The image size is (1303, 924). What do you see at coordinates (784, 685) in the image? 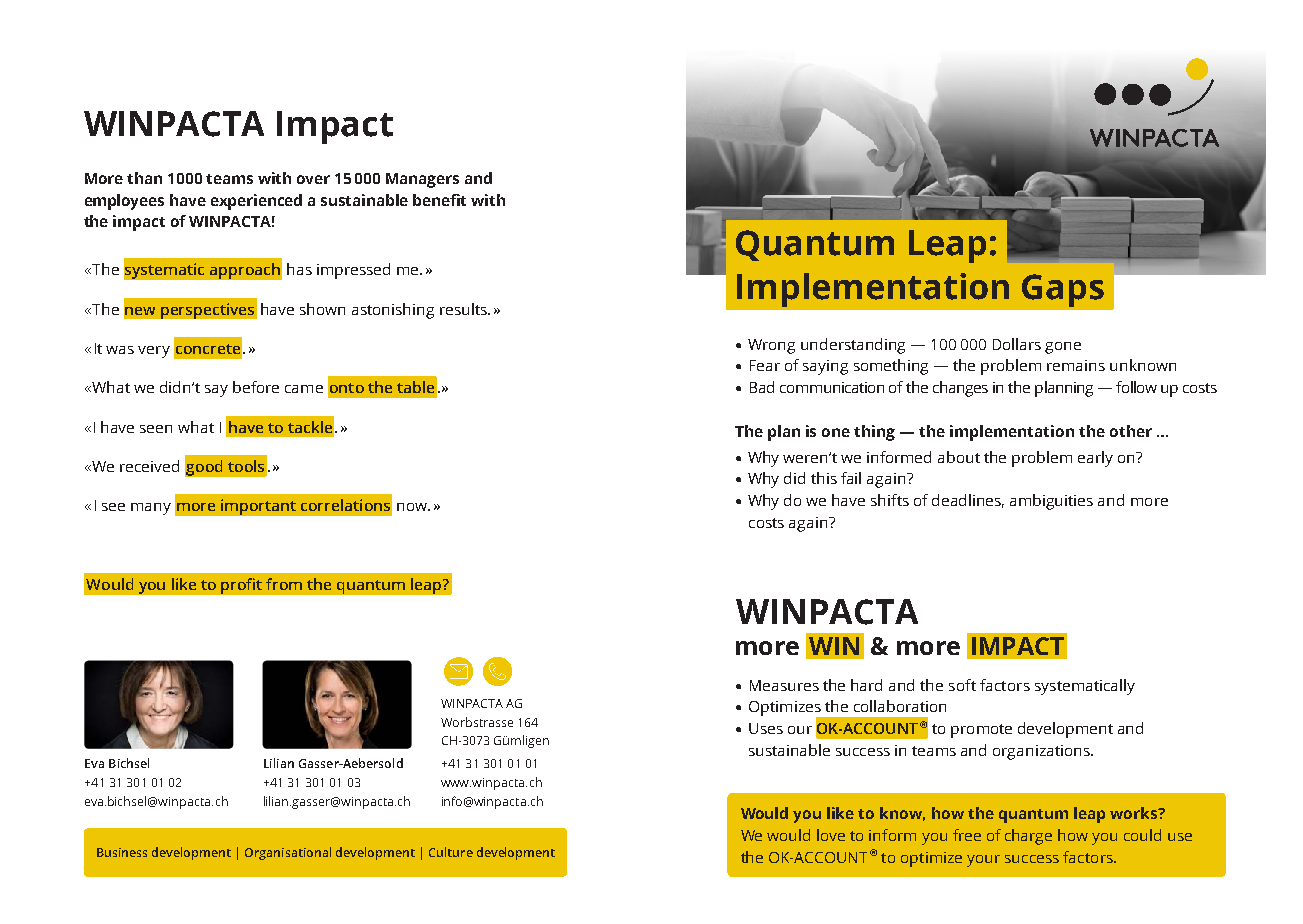
I see `Measures` at bounding box center [784, 685].
